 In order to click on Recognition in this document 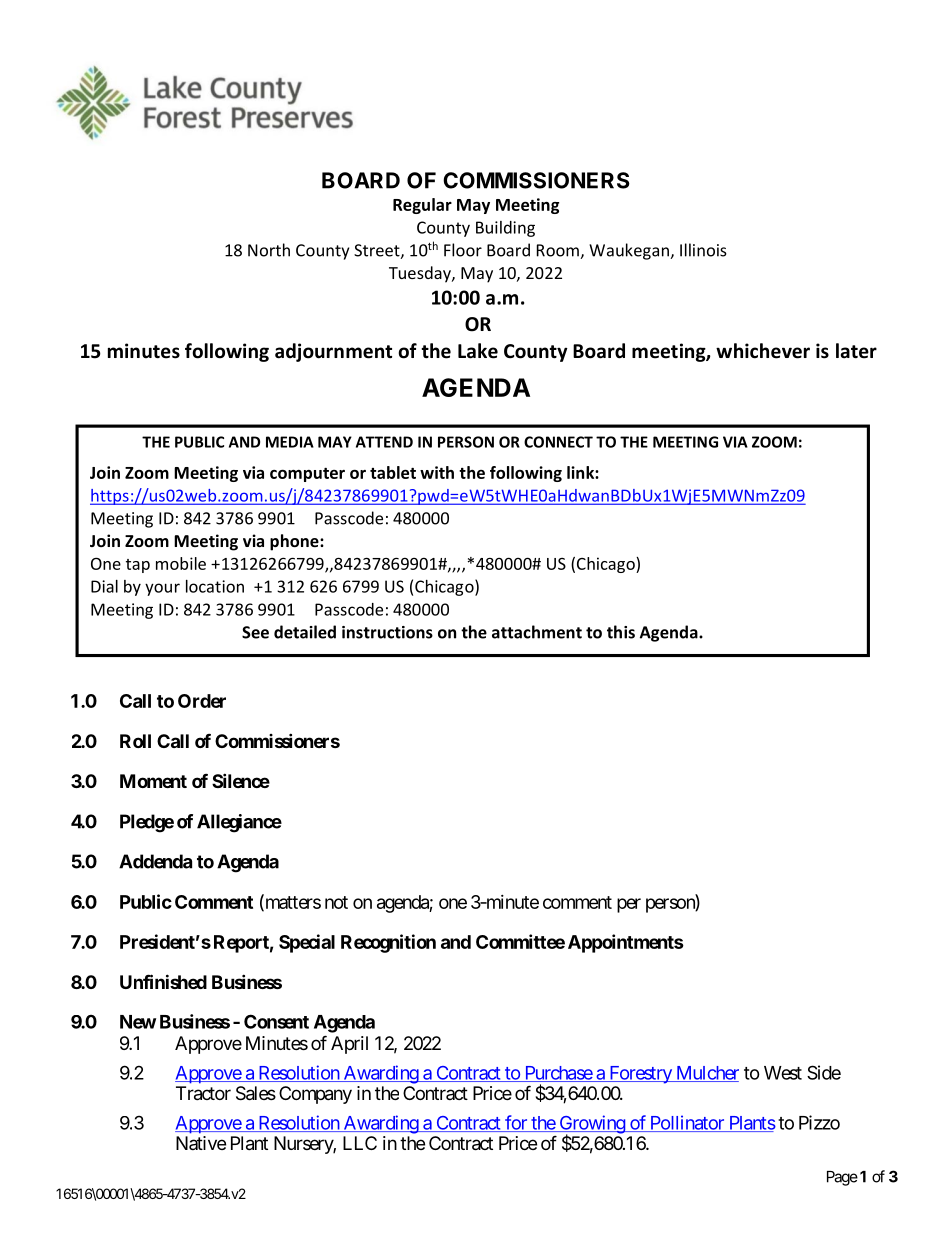, I will do `click(388, 943)`.
